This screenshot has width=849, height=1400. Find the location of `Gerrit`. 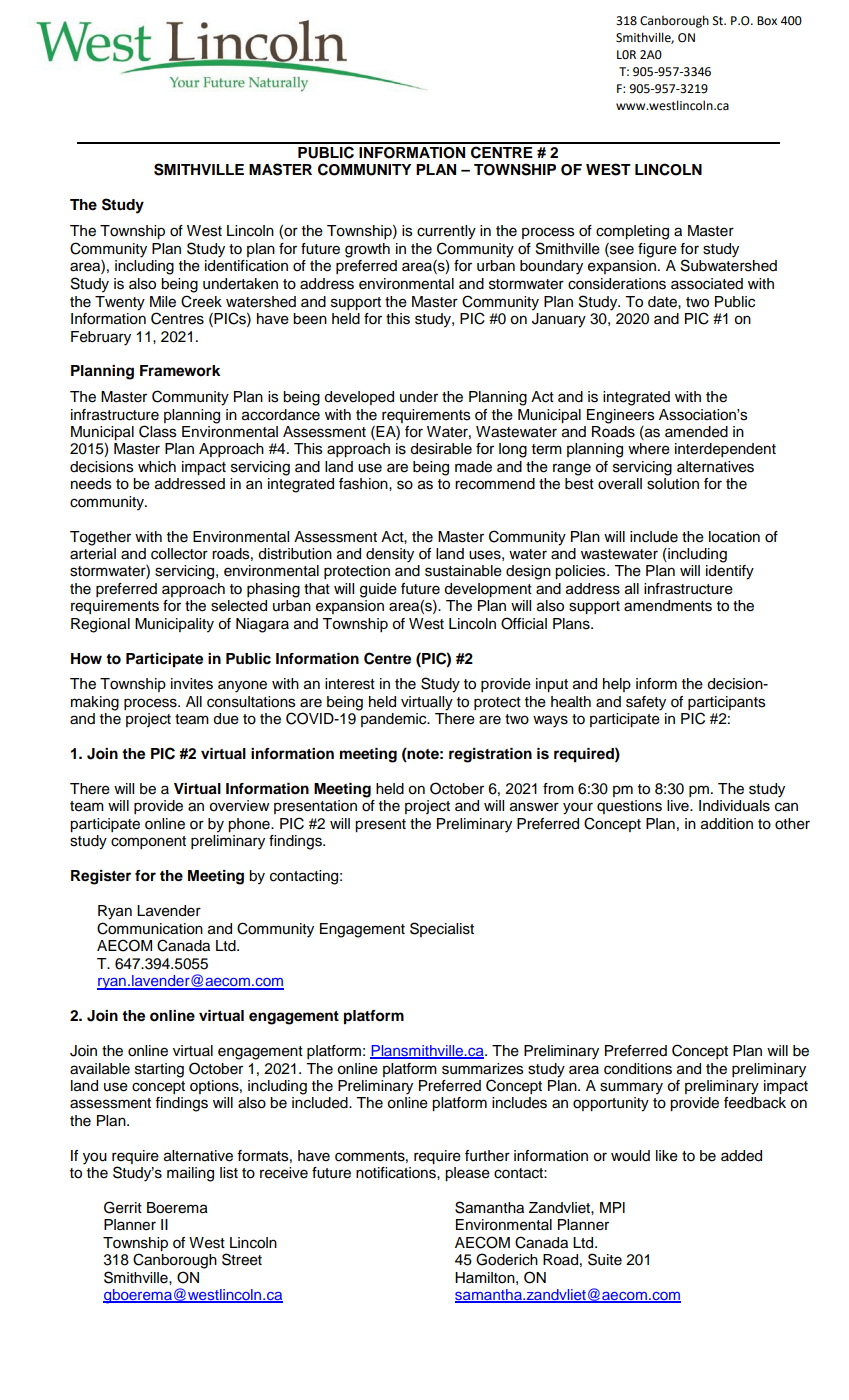

Gerrit is located at coordinates (123, 1207).
